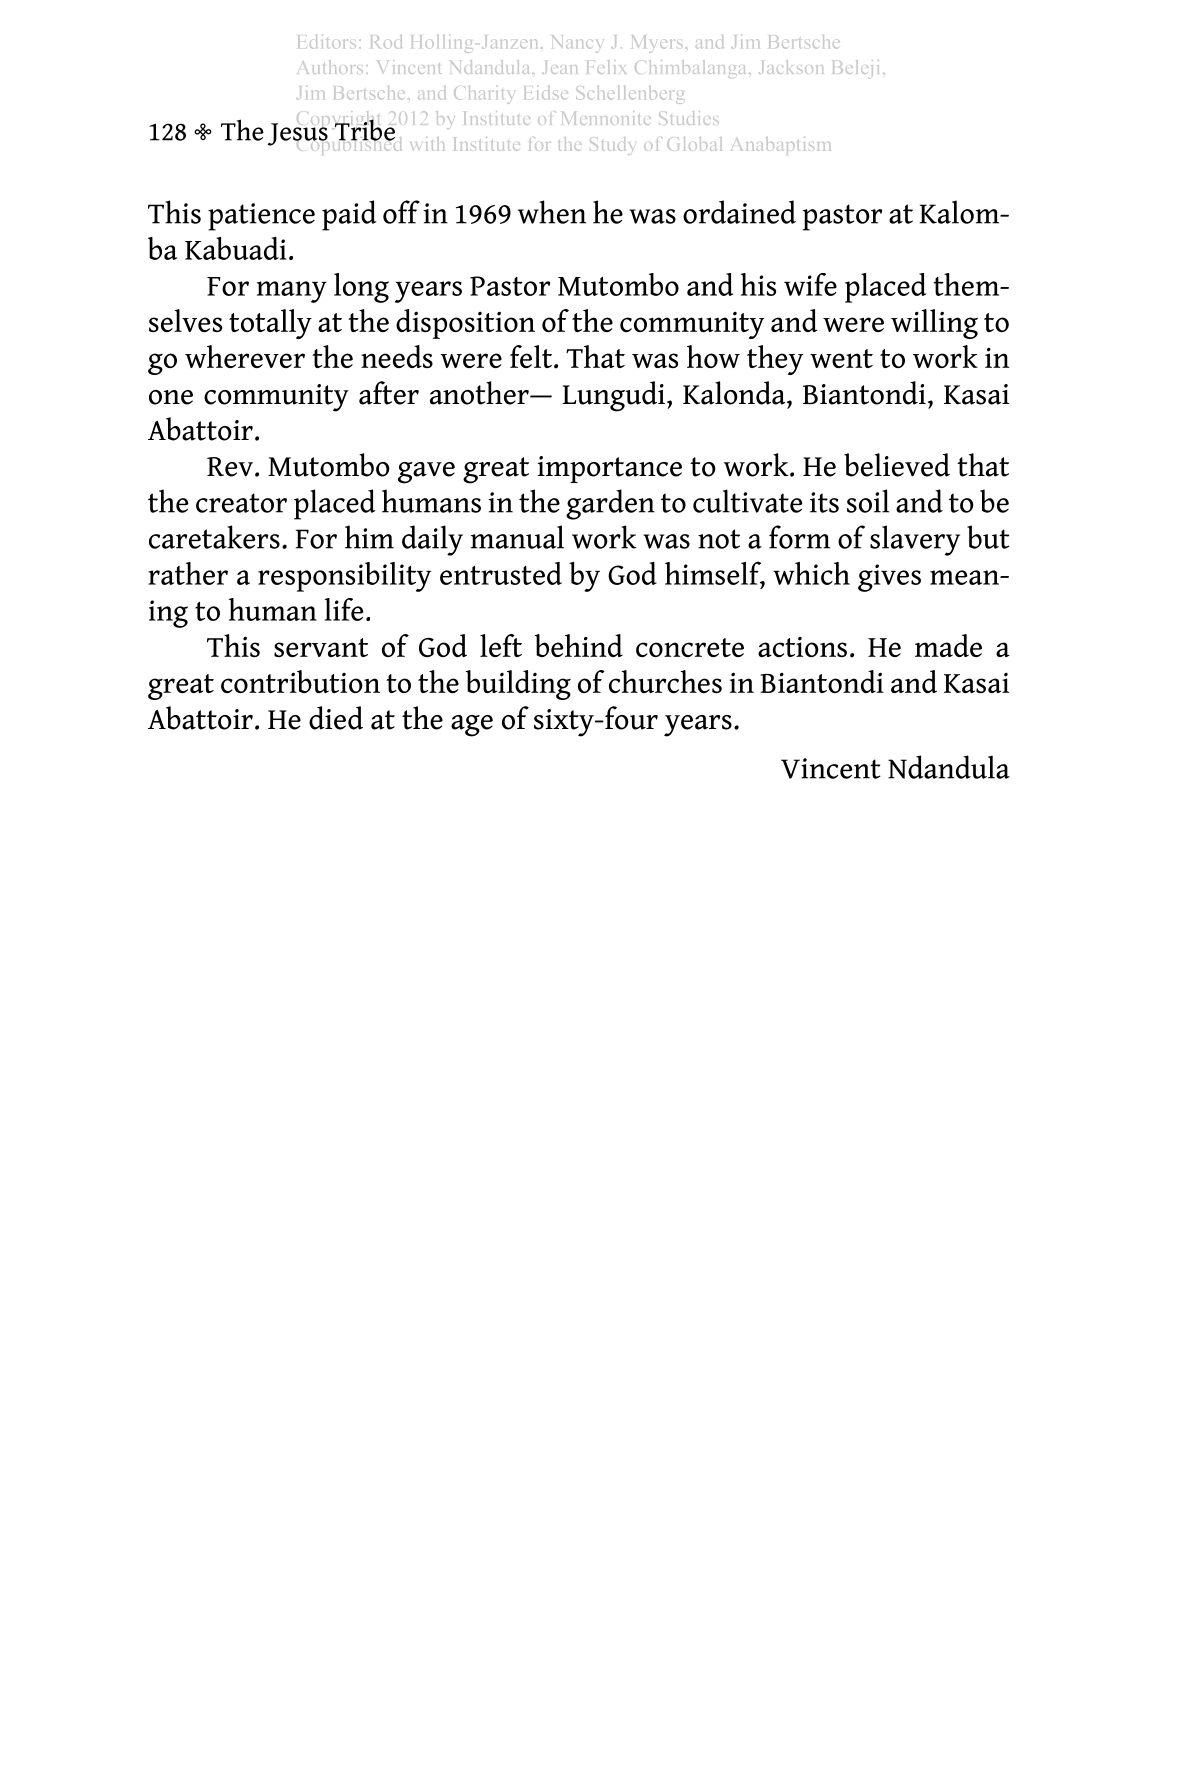 This screenshot has width=1182, height=1773. I want to click on building, so click(518, 685).
